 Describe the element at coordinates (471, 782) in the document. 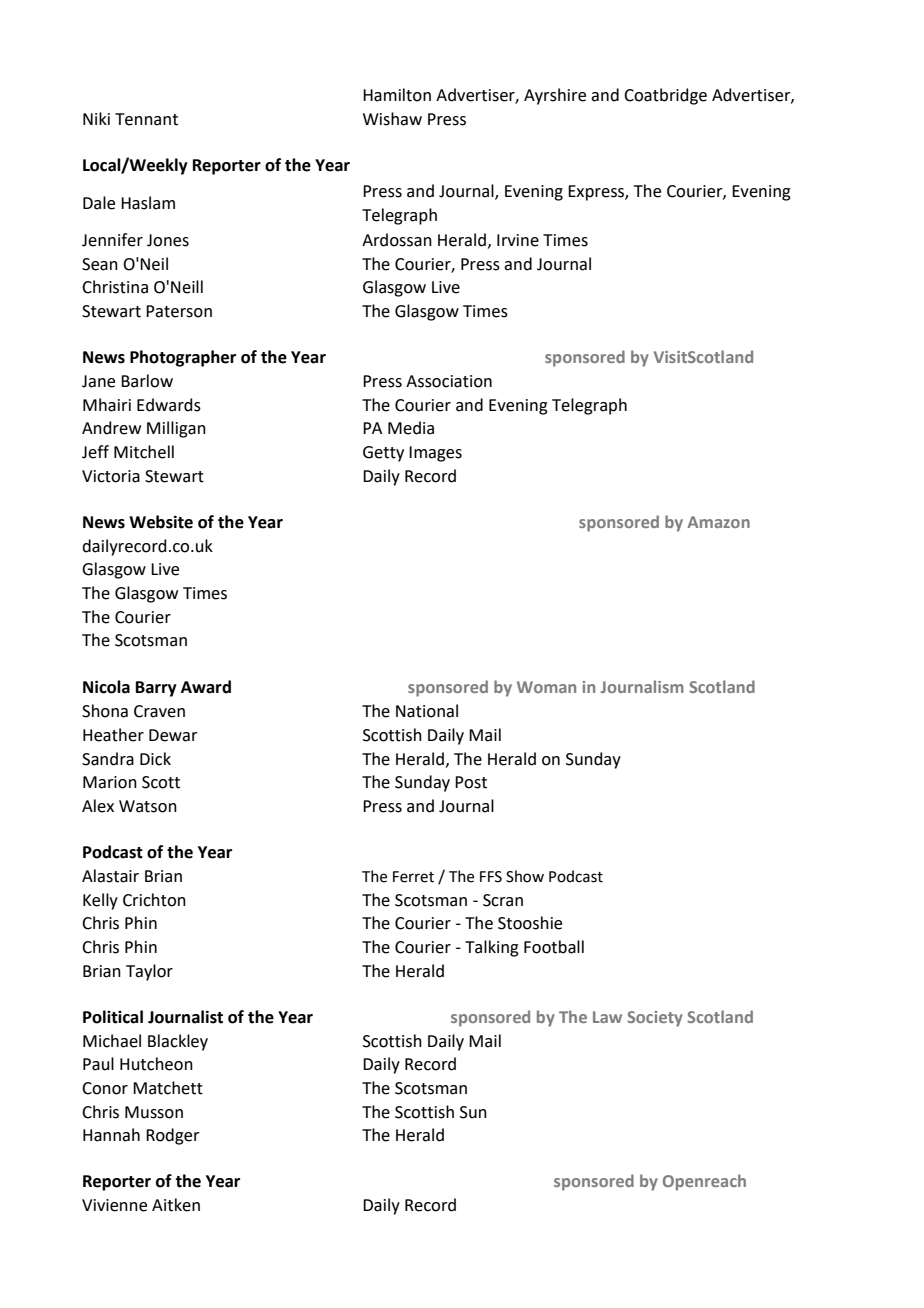

I see `Post` at that location.
